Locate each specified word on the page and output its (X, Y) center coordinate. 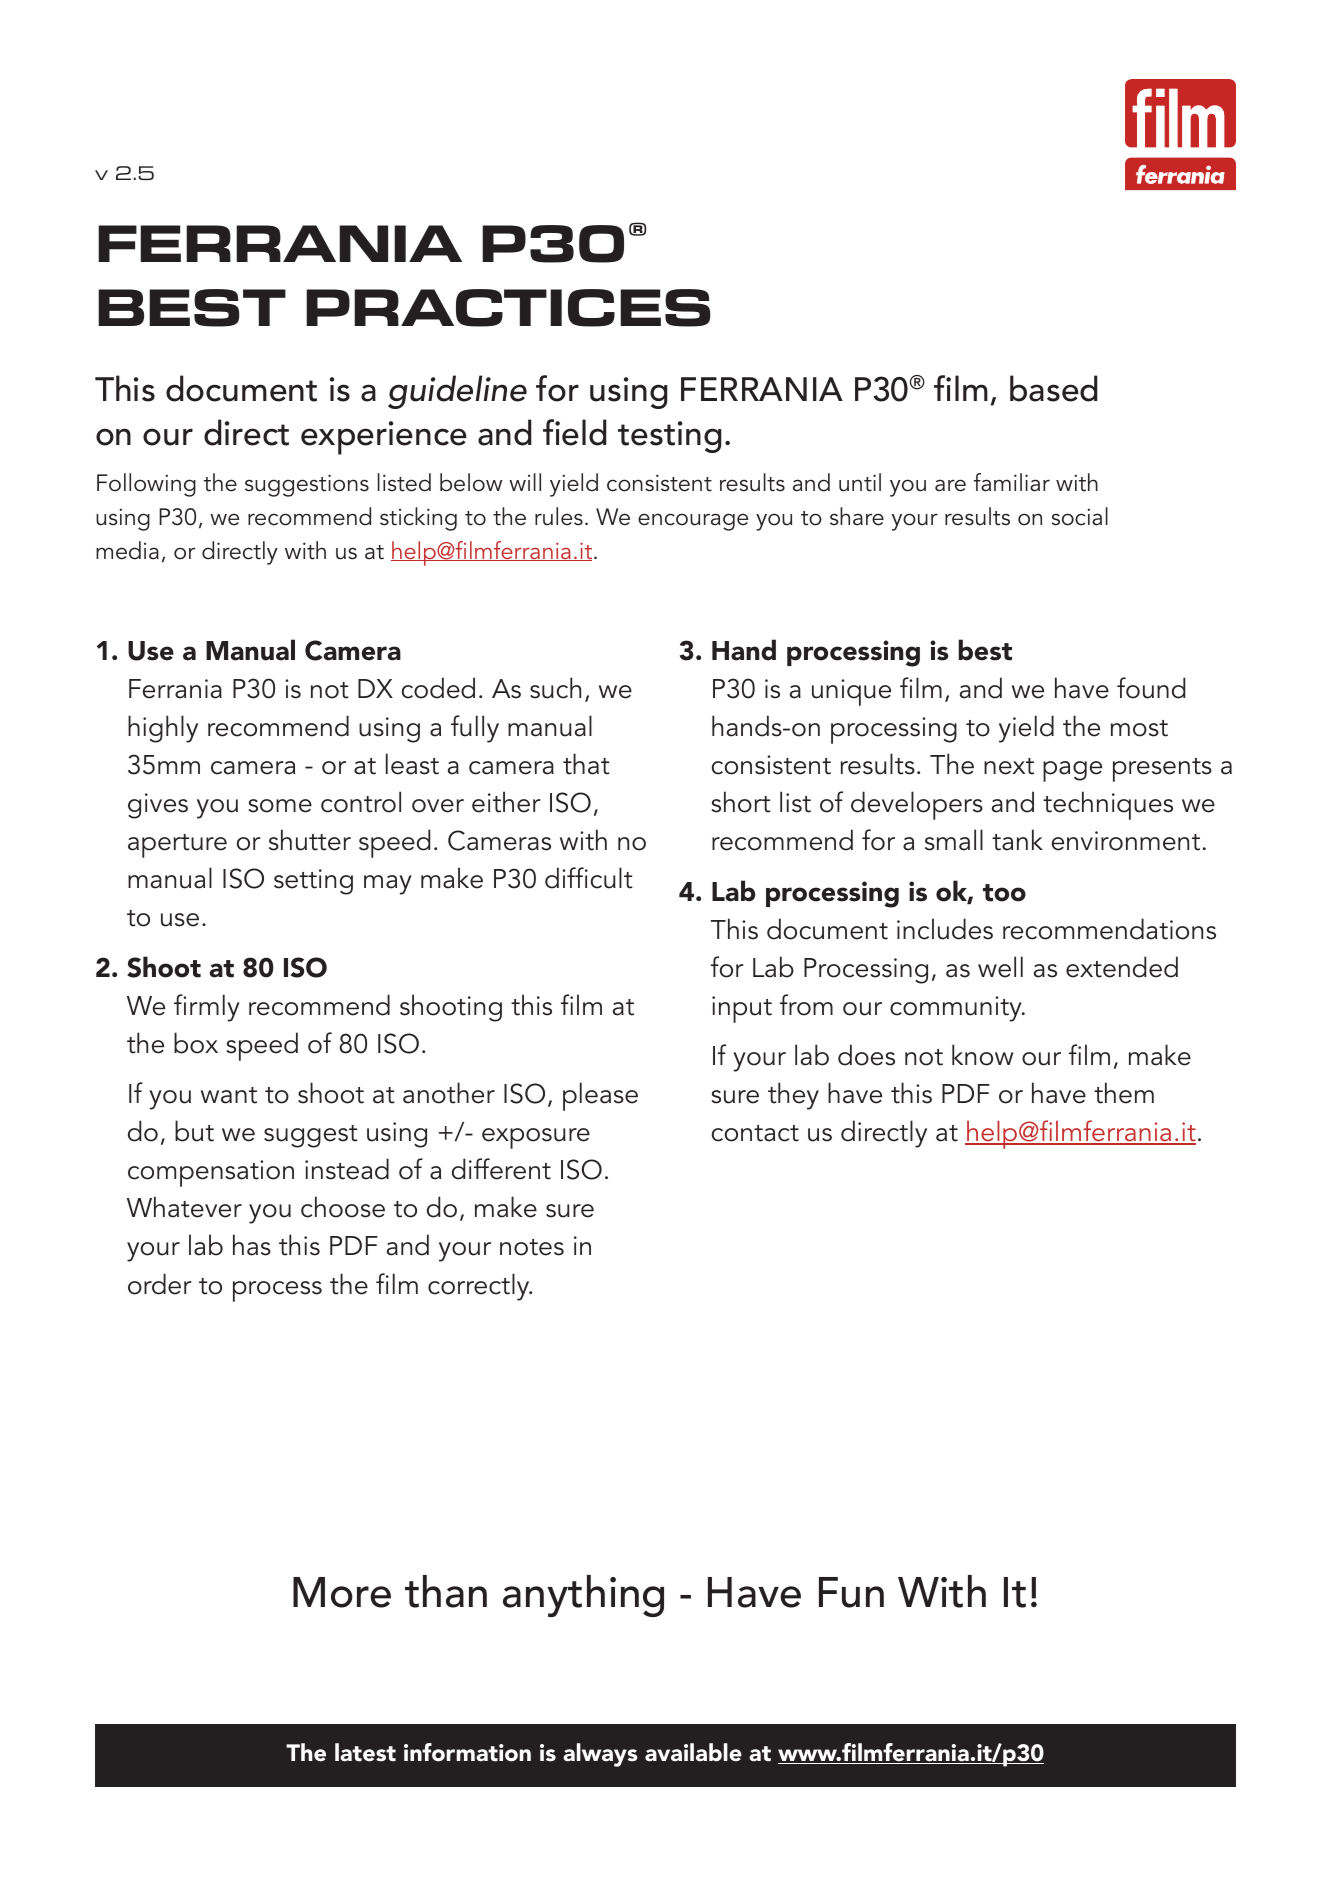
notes (532, 1247)
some (280, 806)
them (1124, 1093)
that (586, 764)
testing (670, 437)
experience (384, 438)
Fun (851, 1592)
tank (1017, 840)
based (1054, 388)
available (693, 1752)
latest (365, 1752)
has (252, 1245)
